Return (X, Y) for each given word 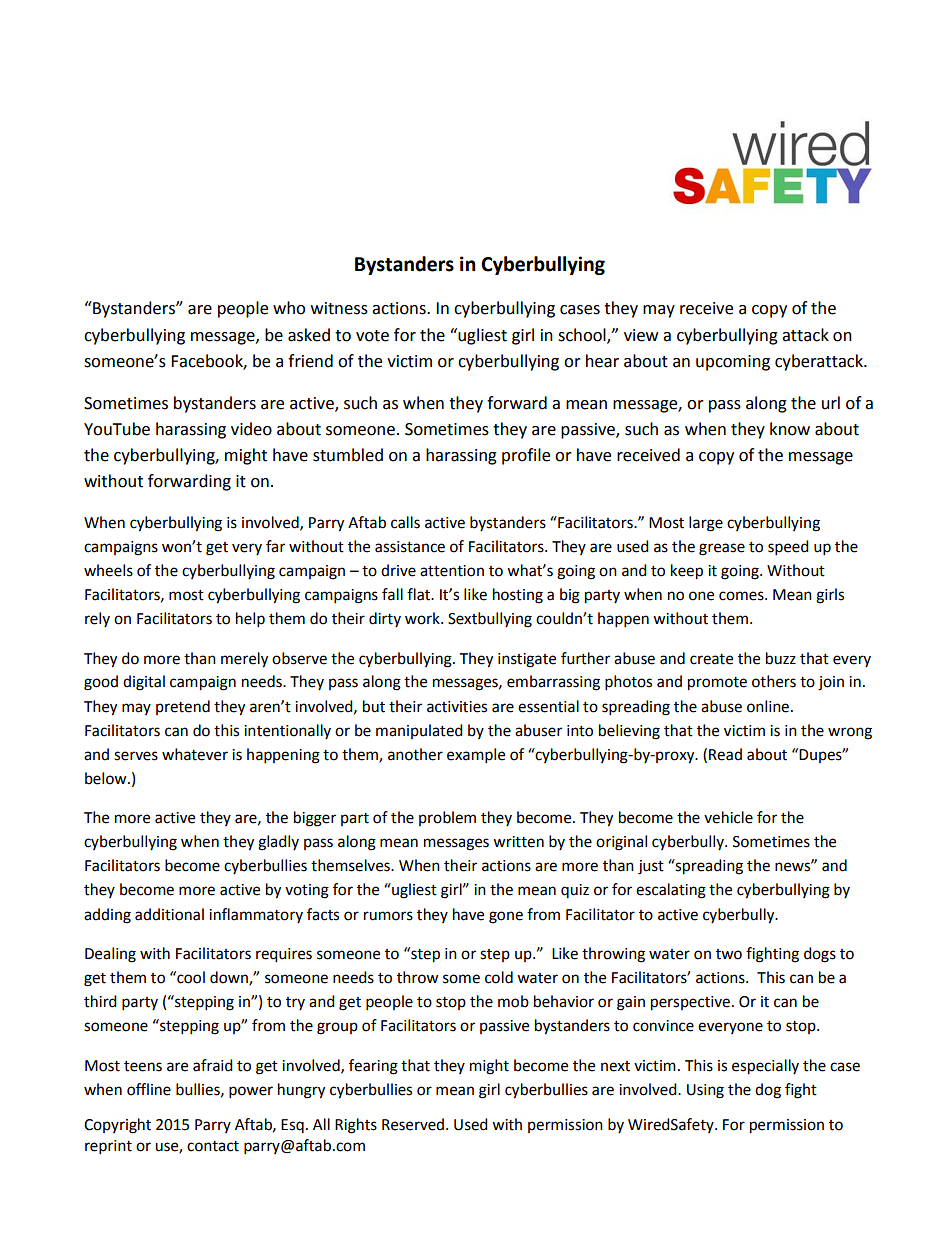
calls (405, 522)
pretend (183, 707)
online (769, 706)
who (289, 308)
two (729, 954)
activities (457, 707)
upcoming (733, 363)
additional (169, 914)
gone (506, 917)
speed (788, 548)
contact (213, 1146)
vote (372, 336)
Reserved (414, 1124)
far (275, 546)
